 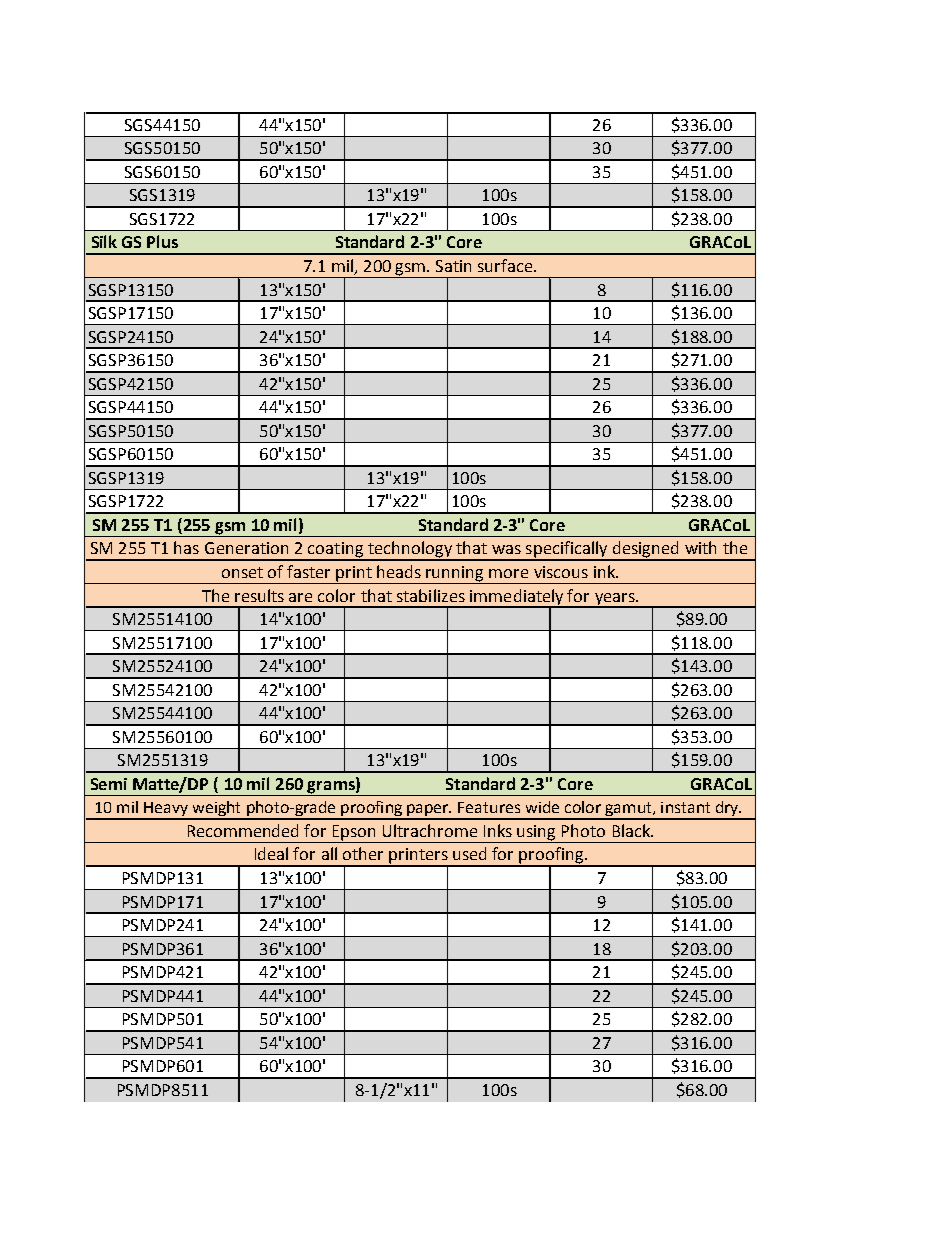 What do you see at coordinates (259, 595) in the screenshot?
I see `results` at bounding box center [259, 595].
